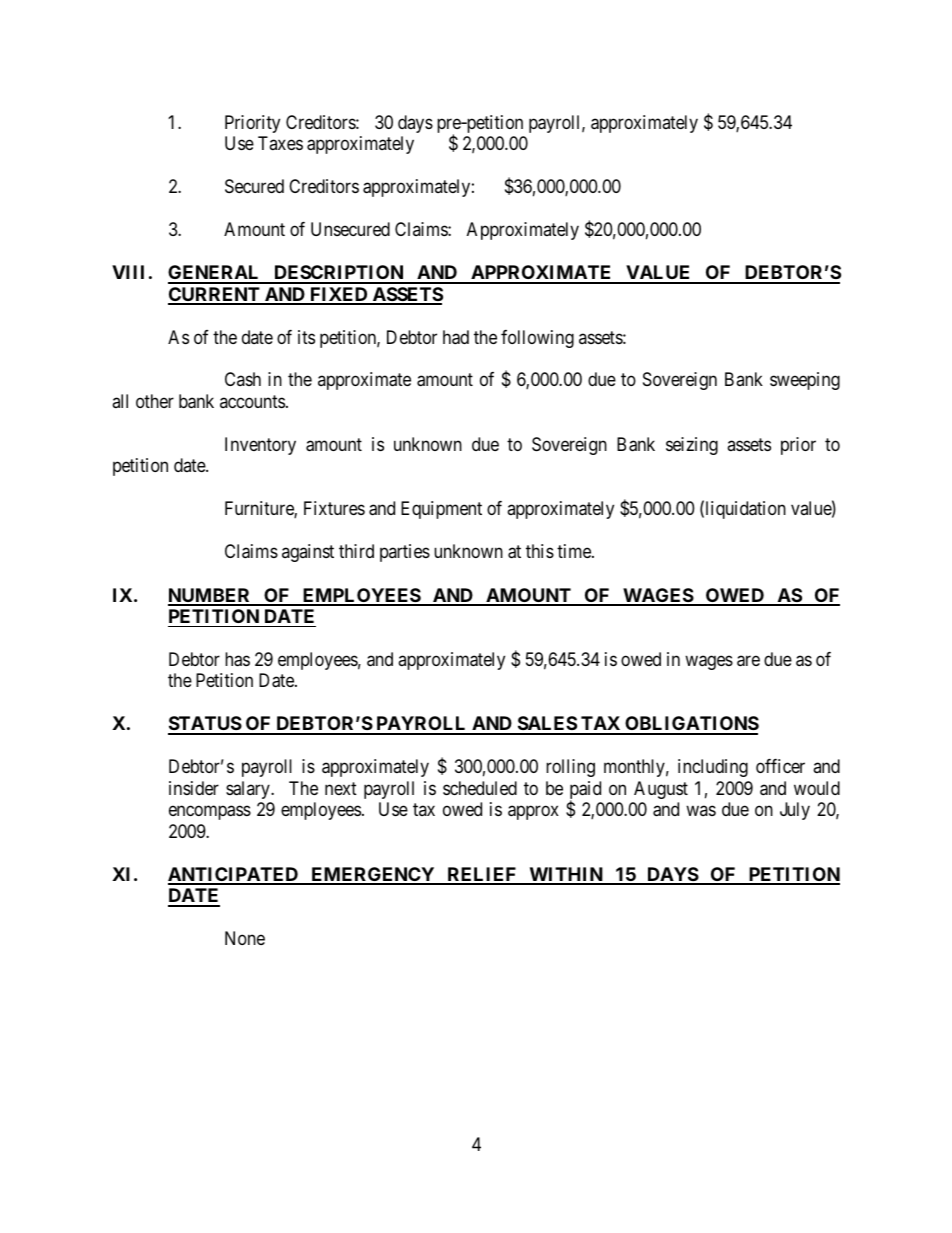 This document has width=952, height=1233. Describe the element at coordinates (441, 510) in the document. I see `Equipment` at that location.
